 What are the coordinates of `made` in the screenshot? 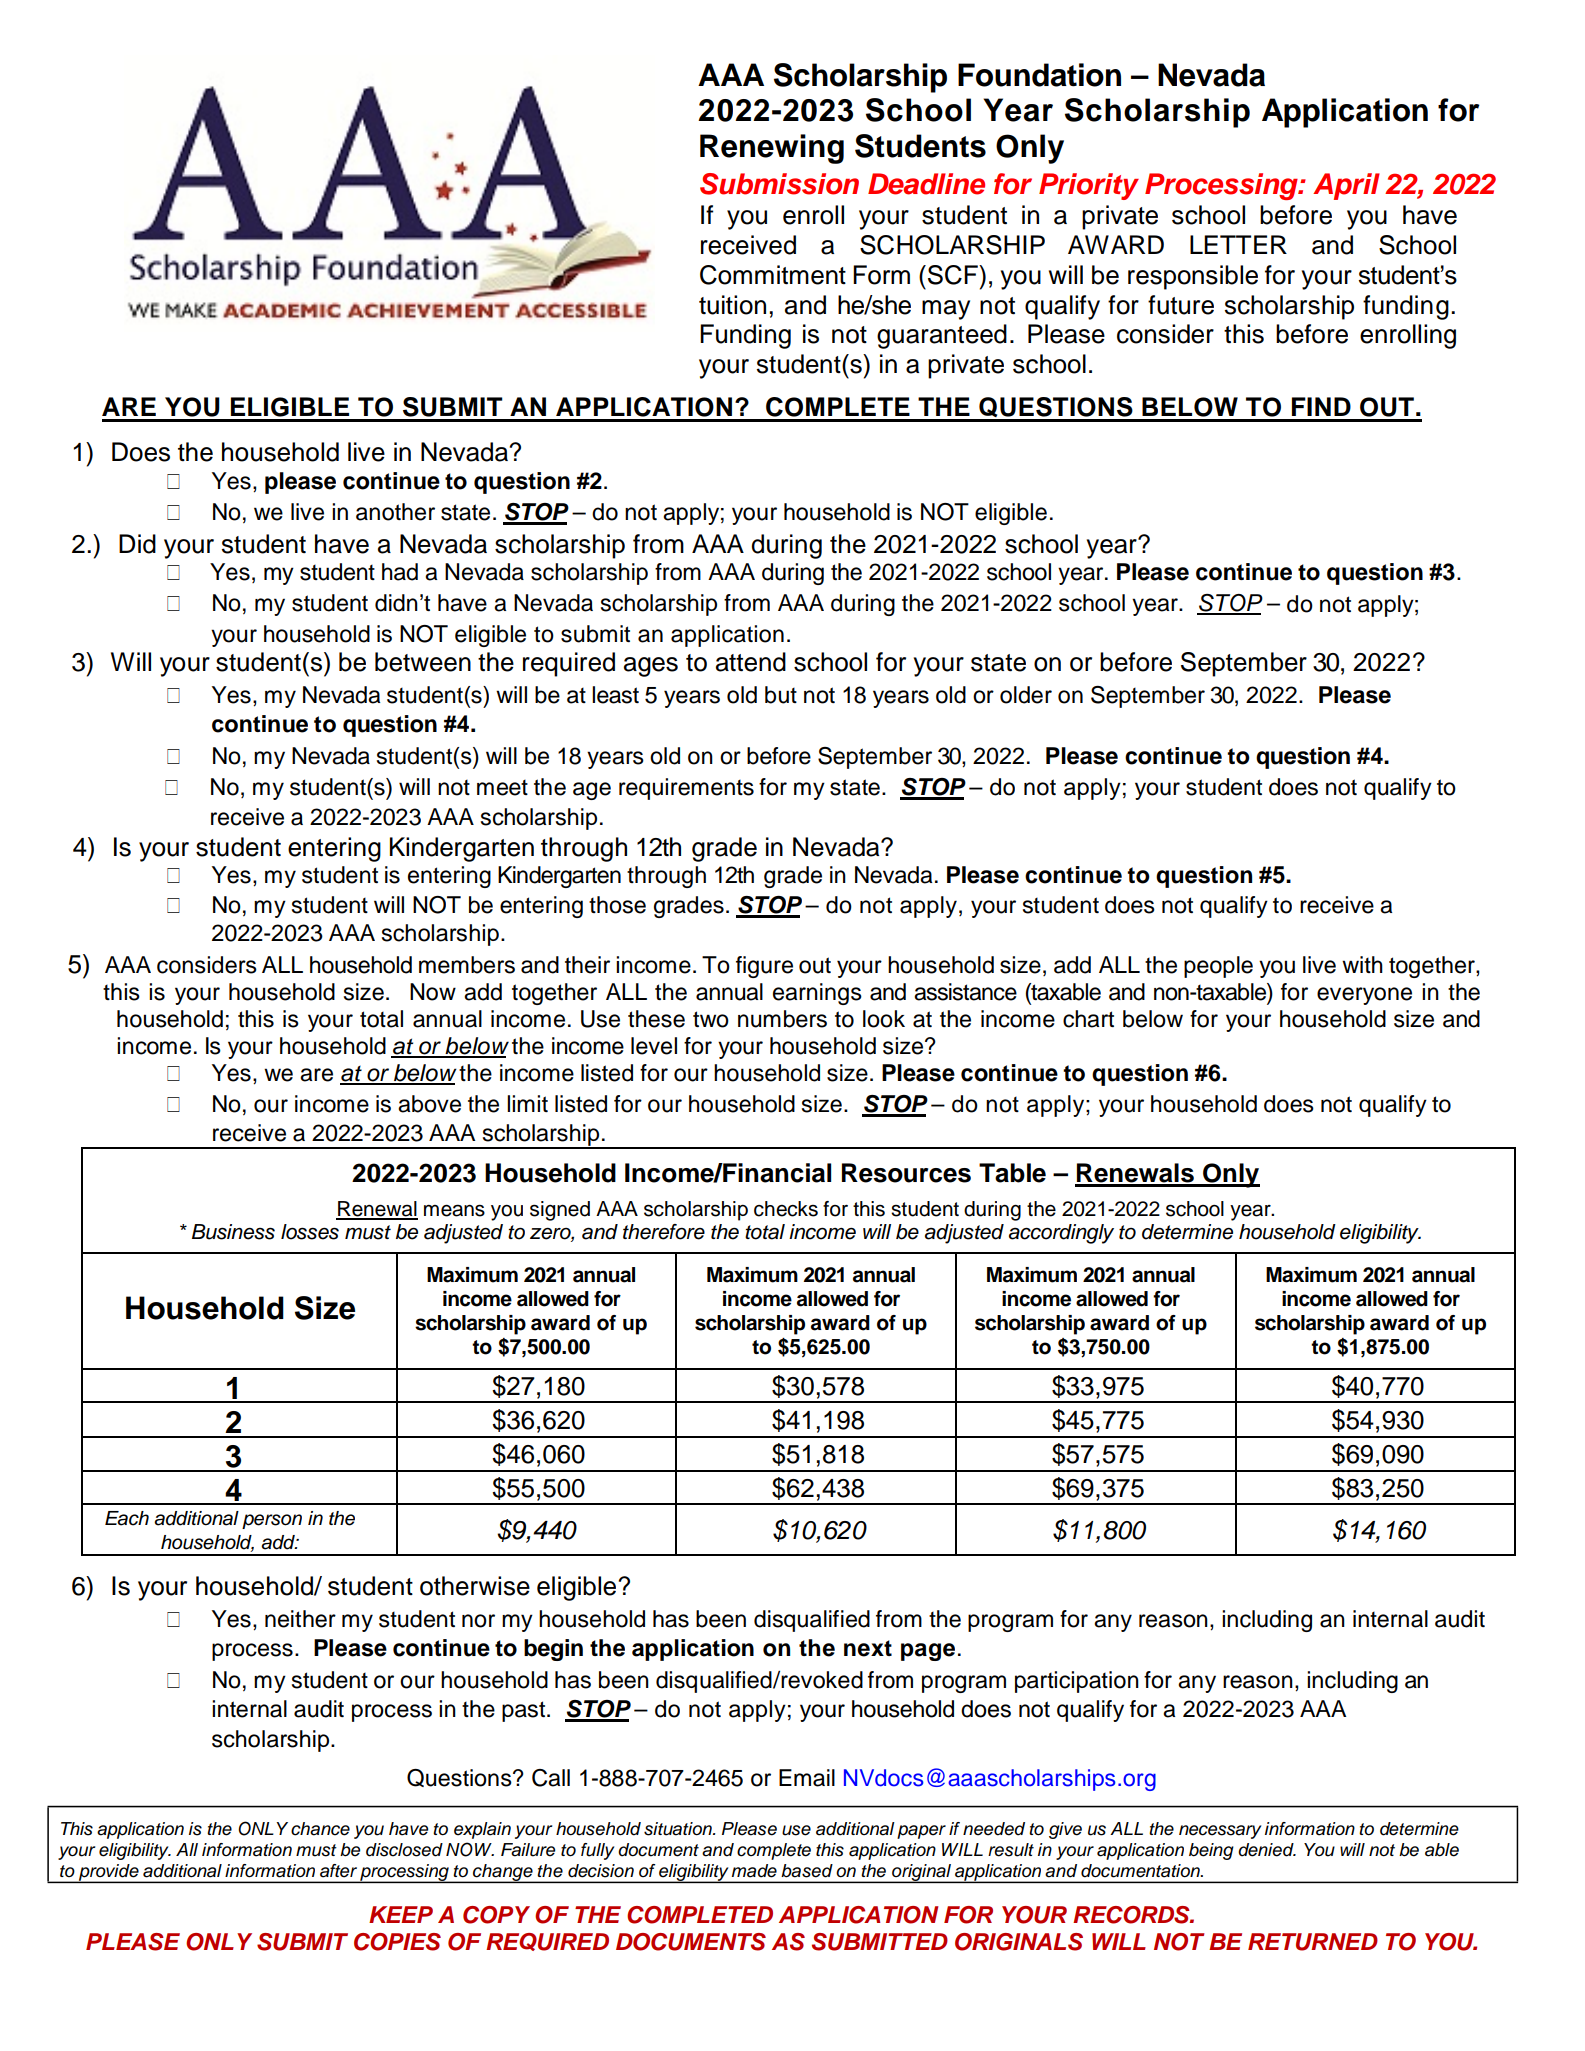 It's located at (754, 1871).
